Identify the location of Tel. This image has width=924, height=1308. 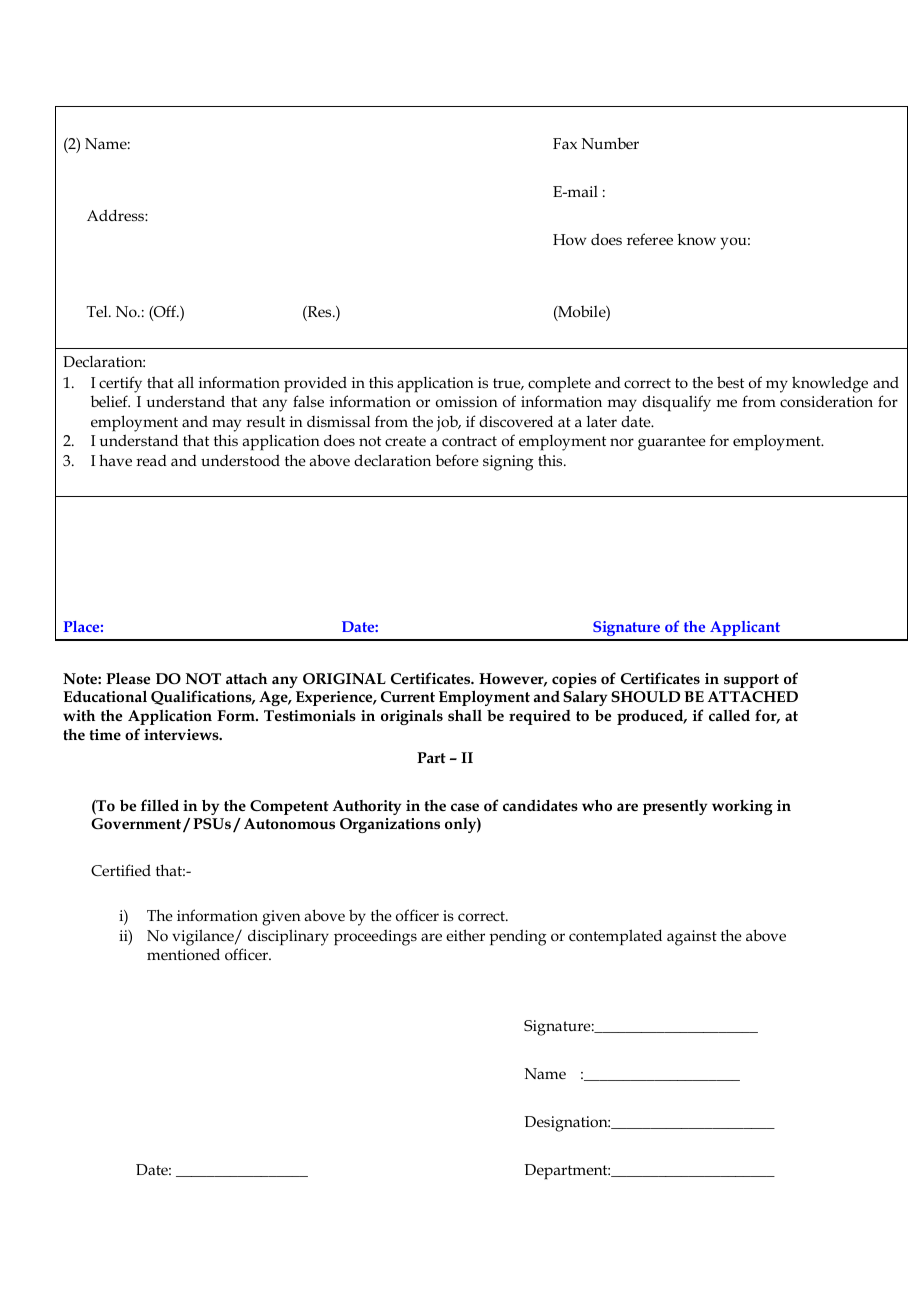
(98, 311).
